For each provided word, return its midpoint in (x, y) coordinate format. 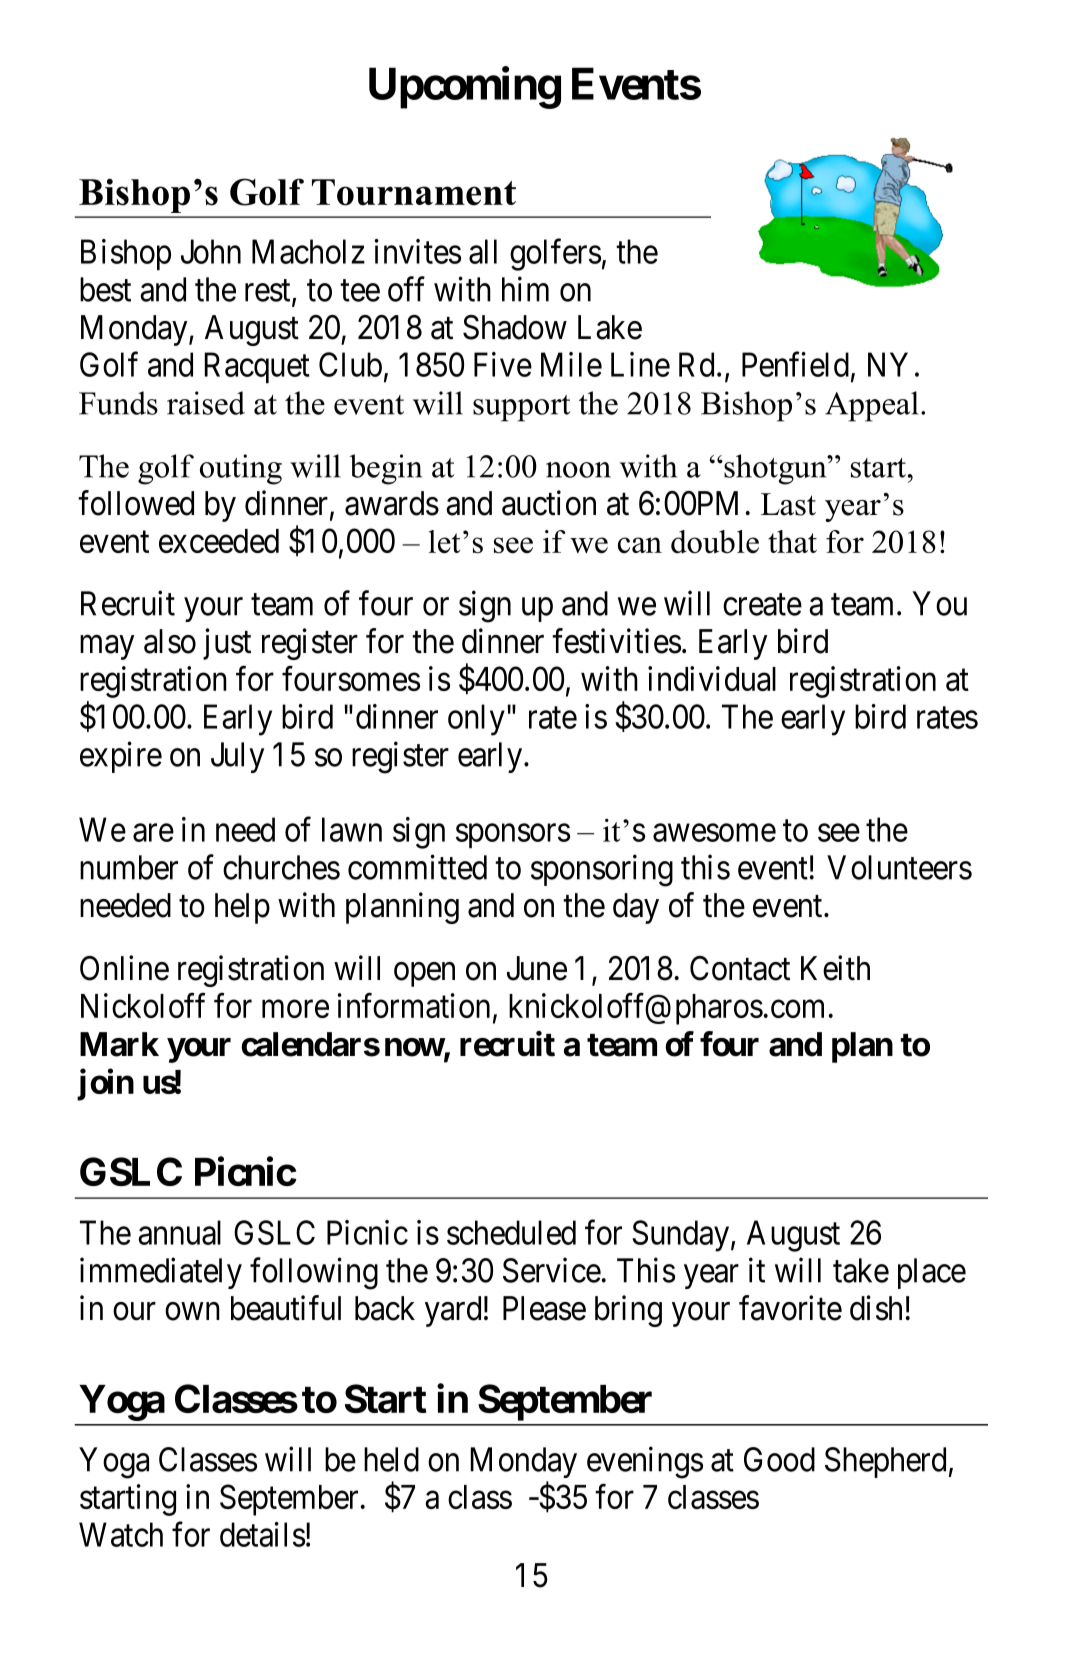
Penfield (795, 364)
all (483, 251)
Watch (121, 1534)
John (211, 251)
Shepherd (885, 1462)
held (391, 1459)
